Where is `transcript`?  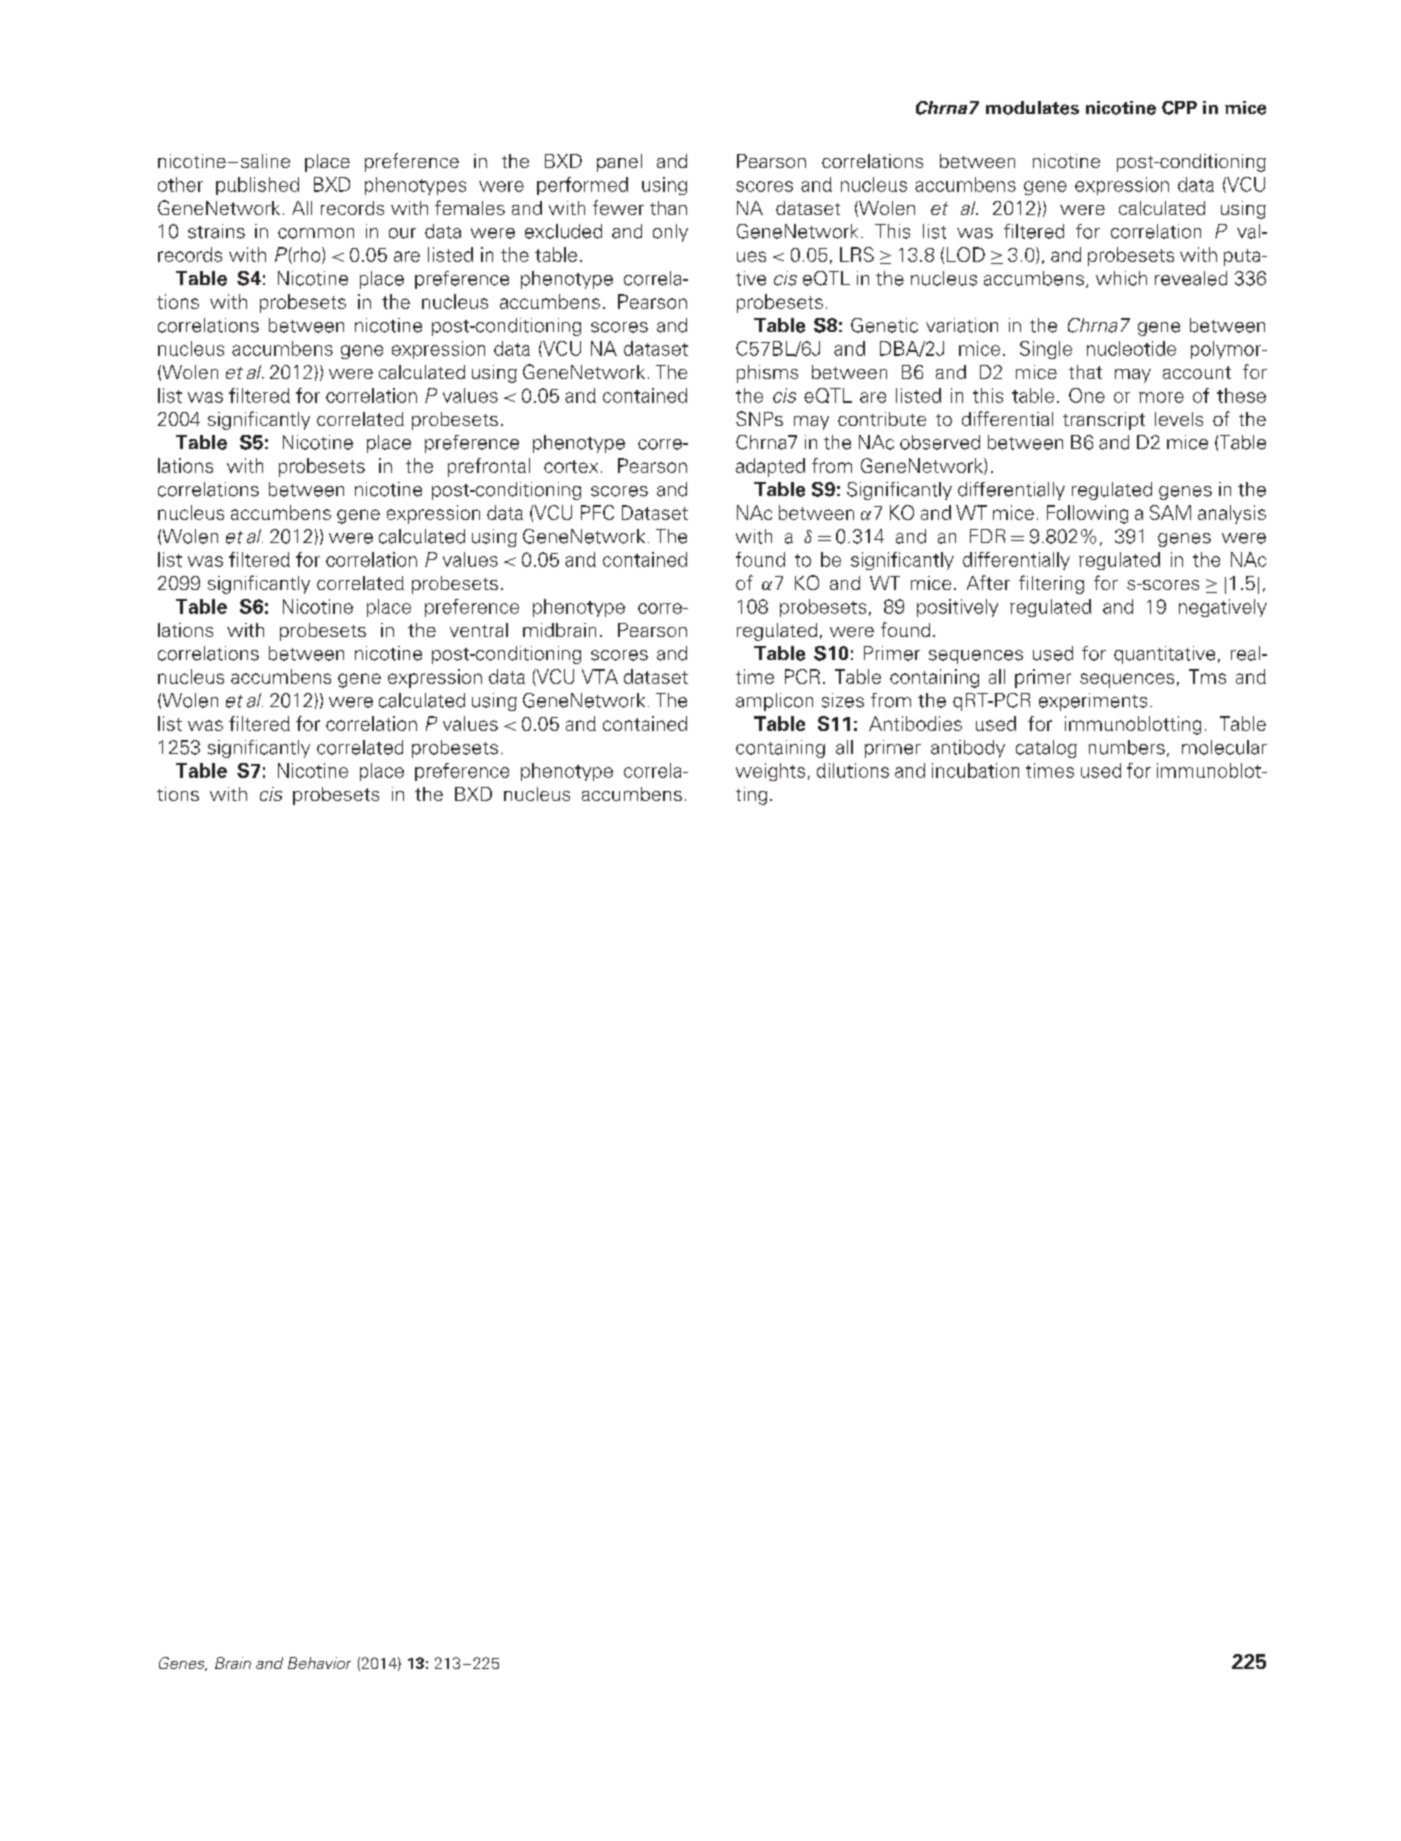 transcript is located at coordinates (1104, 421).
